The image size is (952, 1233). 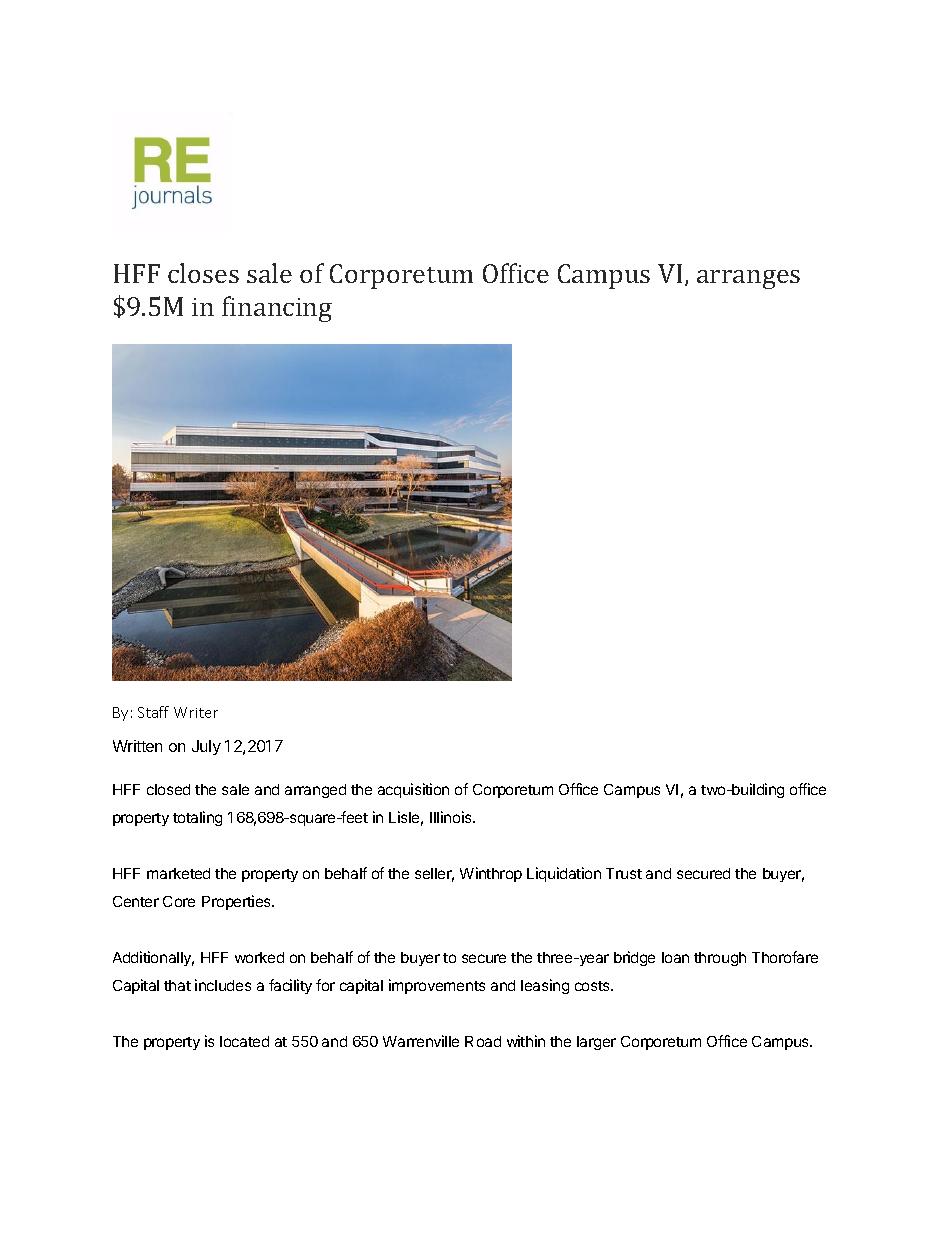 What do you see at coordinates (277, 309) in the document?
I see `financing` at bounding box center [277, 309].
